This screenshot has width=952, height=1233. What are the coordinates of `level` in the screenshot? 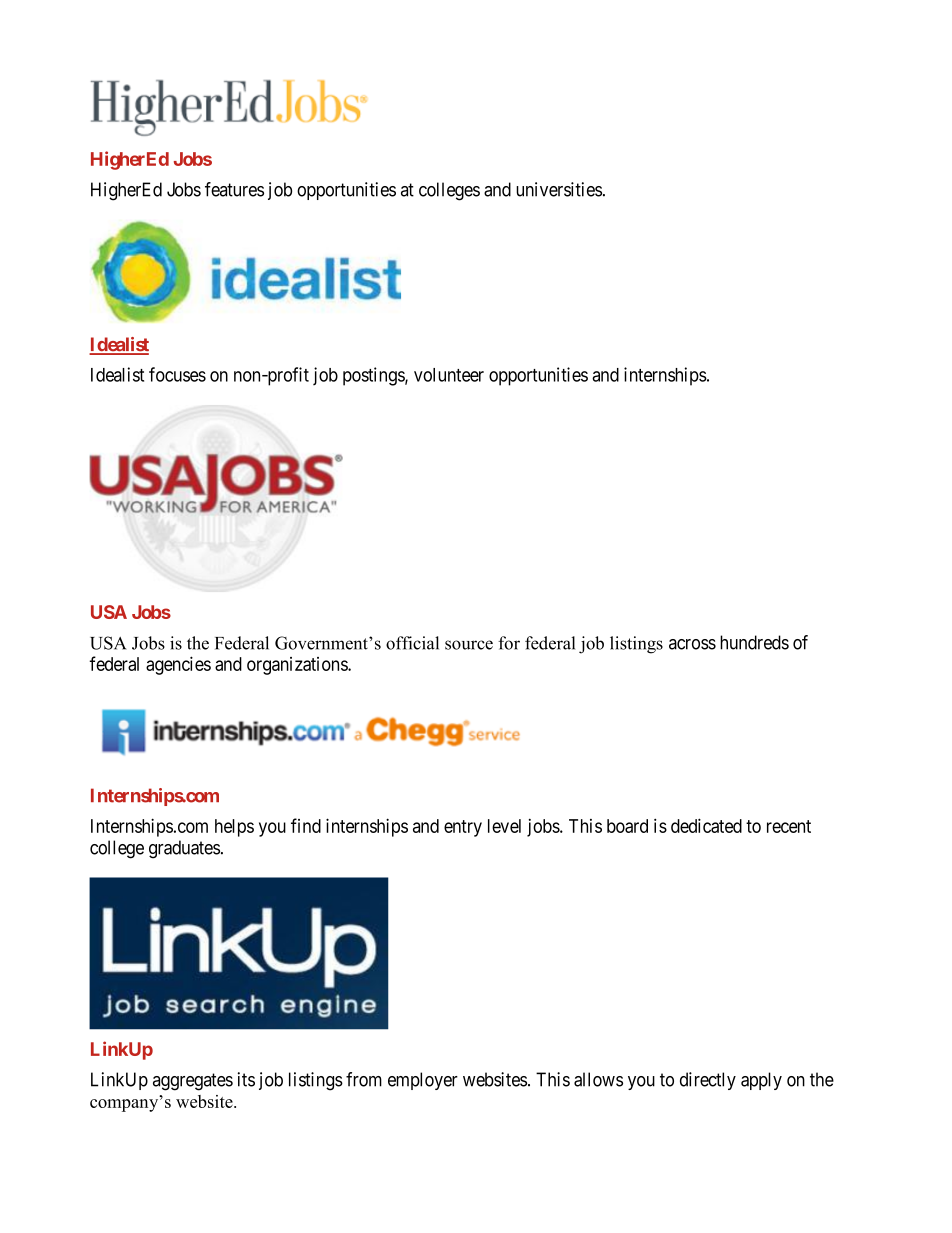 It's located at (504, 826).
